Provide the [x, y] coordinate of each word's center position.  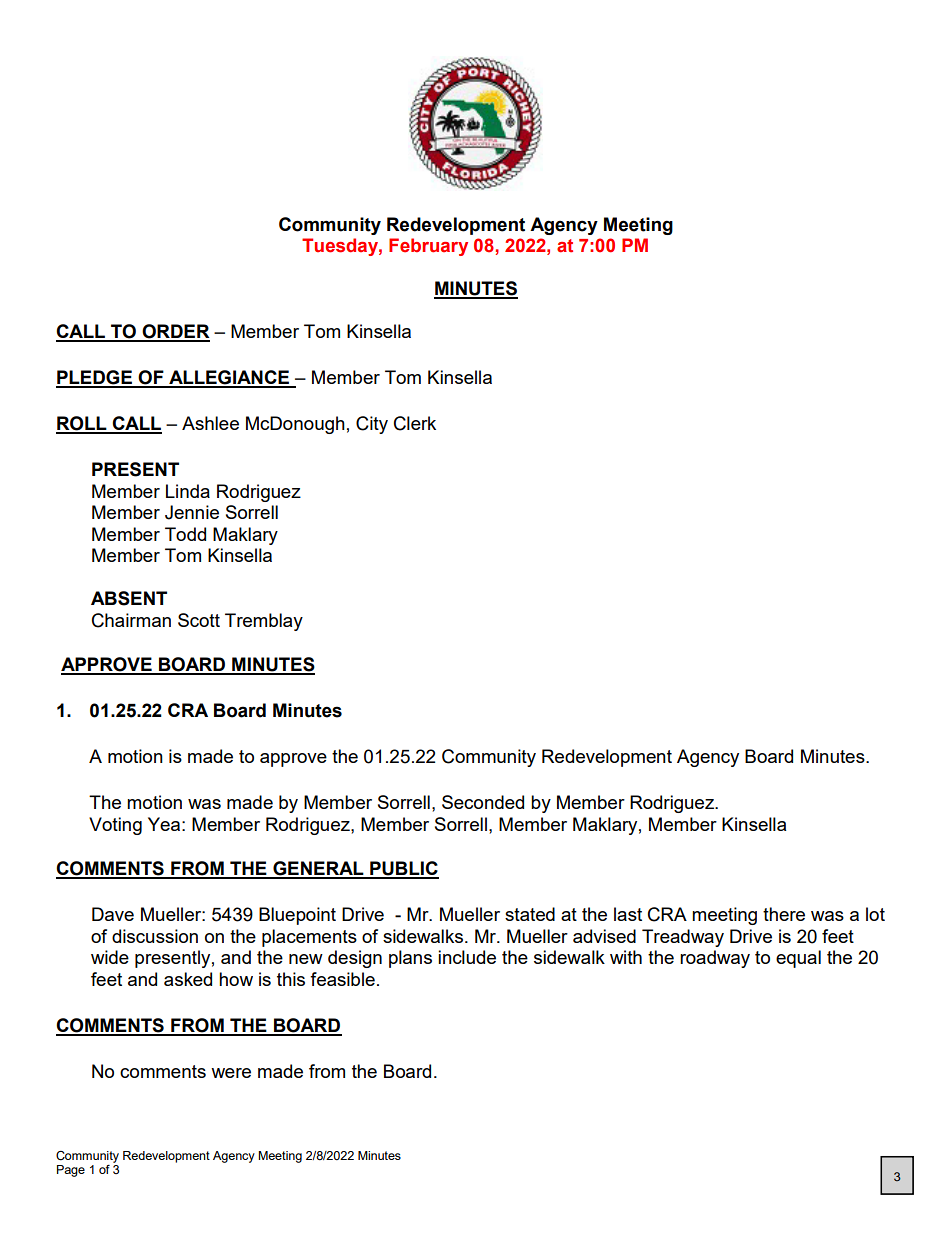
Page [71, 1171]
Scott [199, 620]
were [231, 1073]
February [428, 247]
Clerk [415, 423]
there [784, 914]
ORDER [175, 332]
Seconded [483, 802]
